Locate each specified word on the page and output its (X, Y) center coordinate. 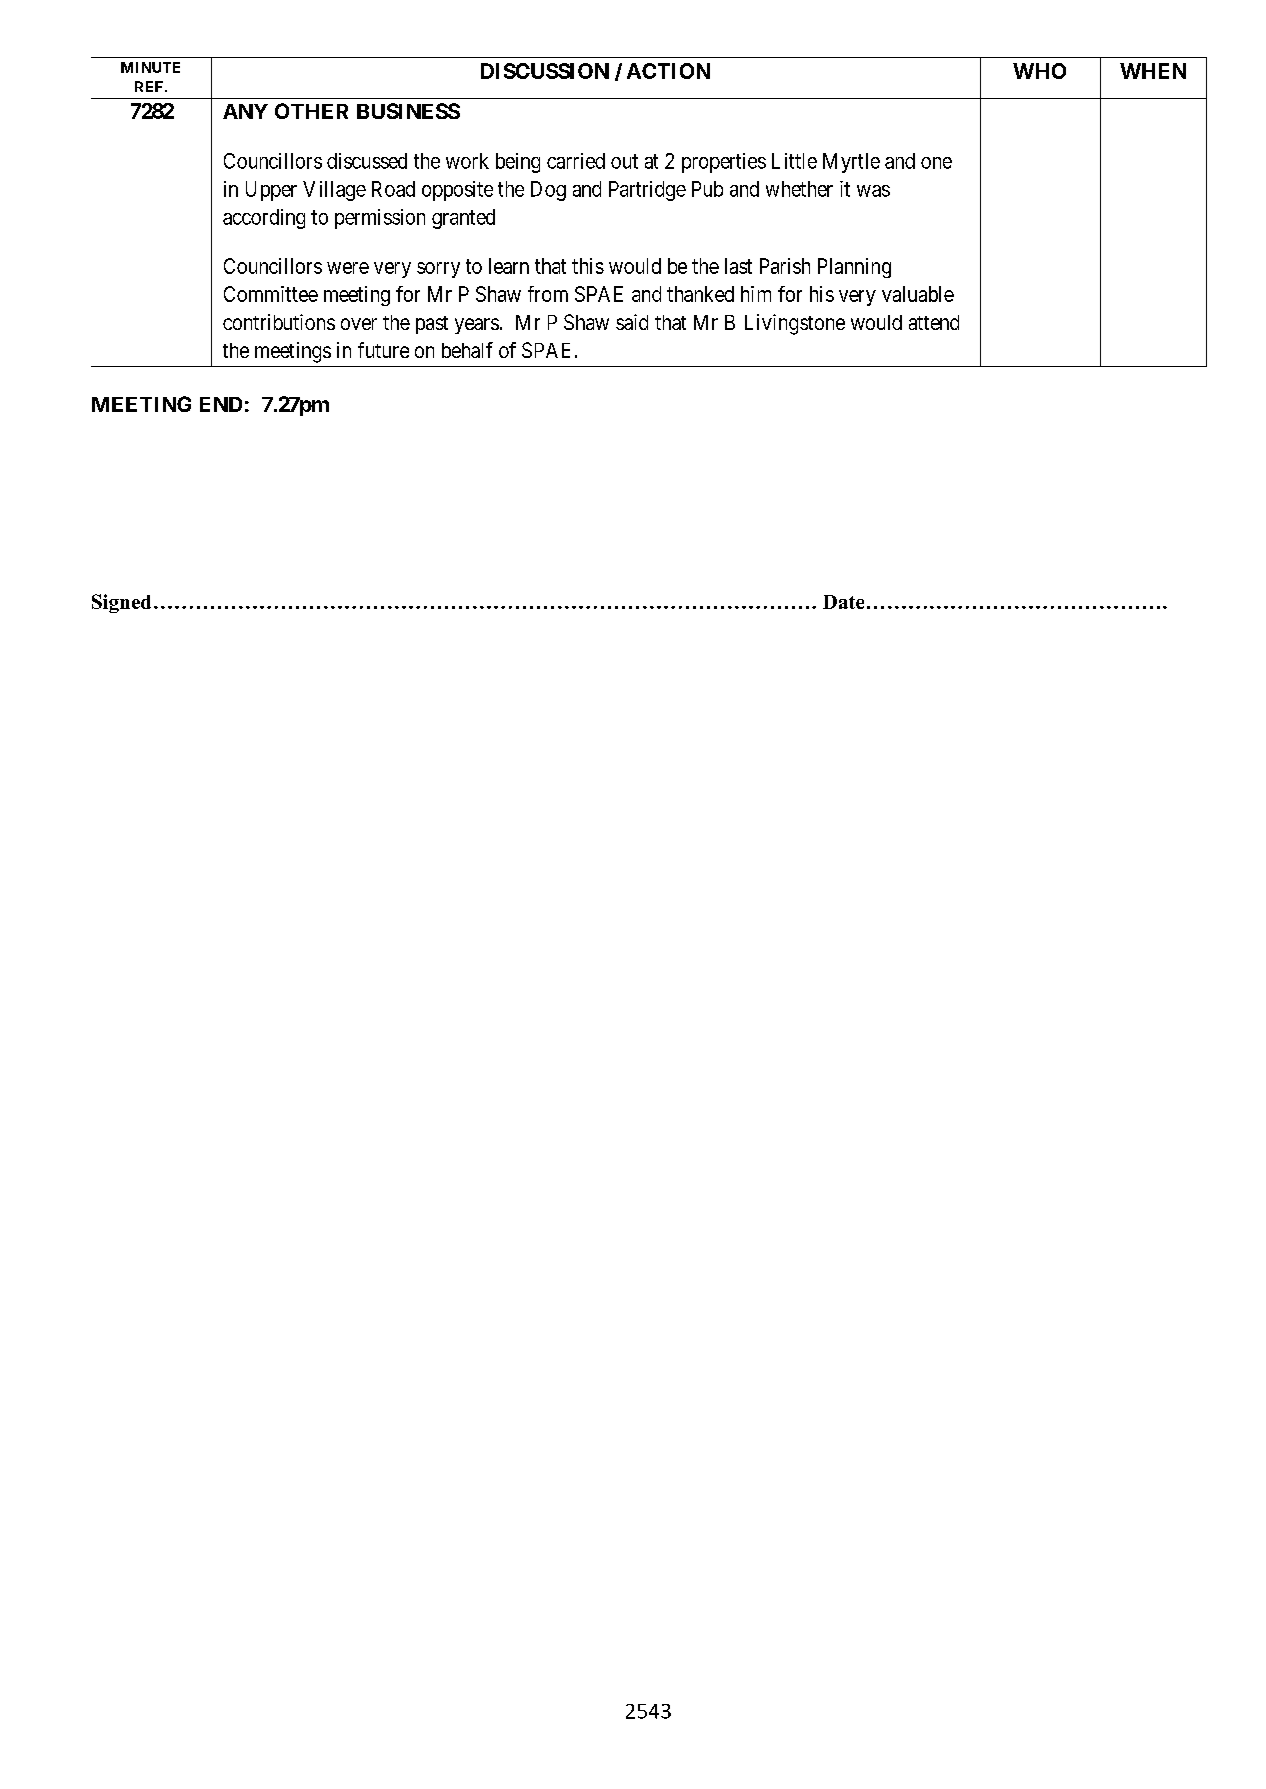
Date (843, 602)
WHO (1039, 71)
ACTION (668, 71)
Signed (121, 603)
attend (934, 322)
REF (150, 86)
